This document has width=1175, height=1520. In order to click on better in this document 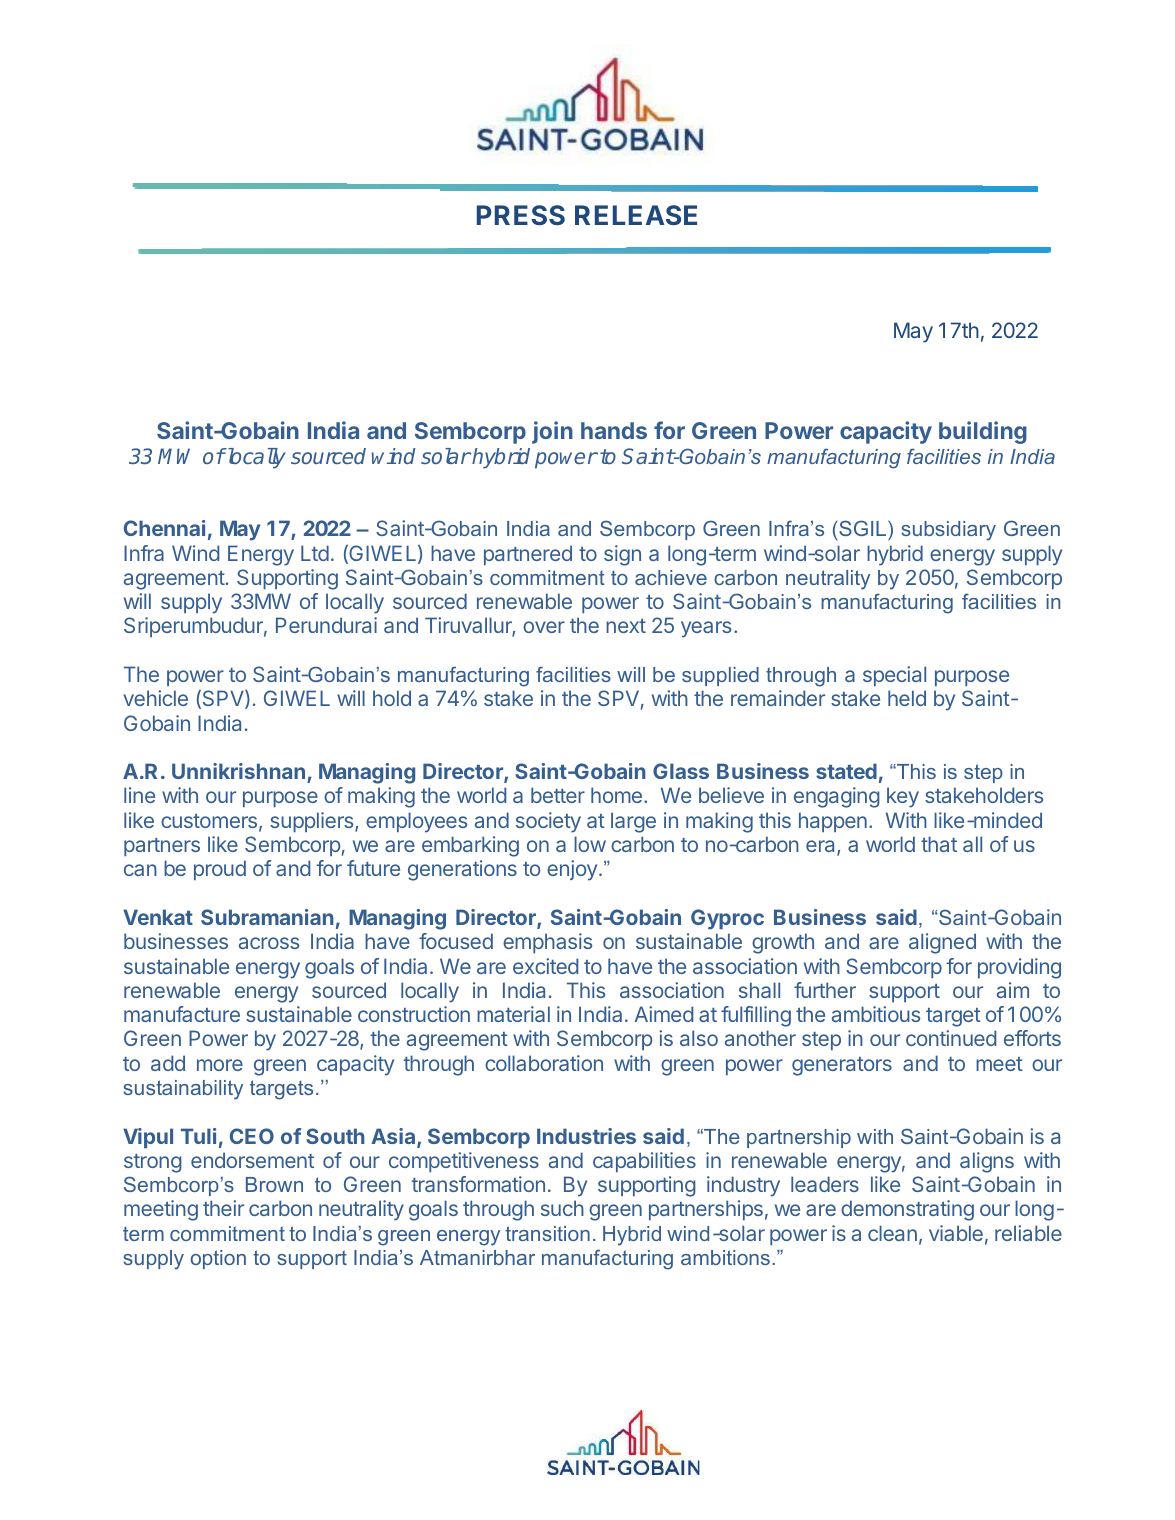, I will do `click(558, 795)`.
